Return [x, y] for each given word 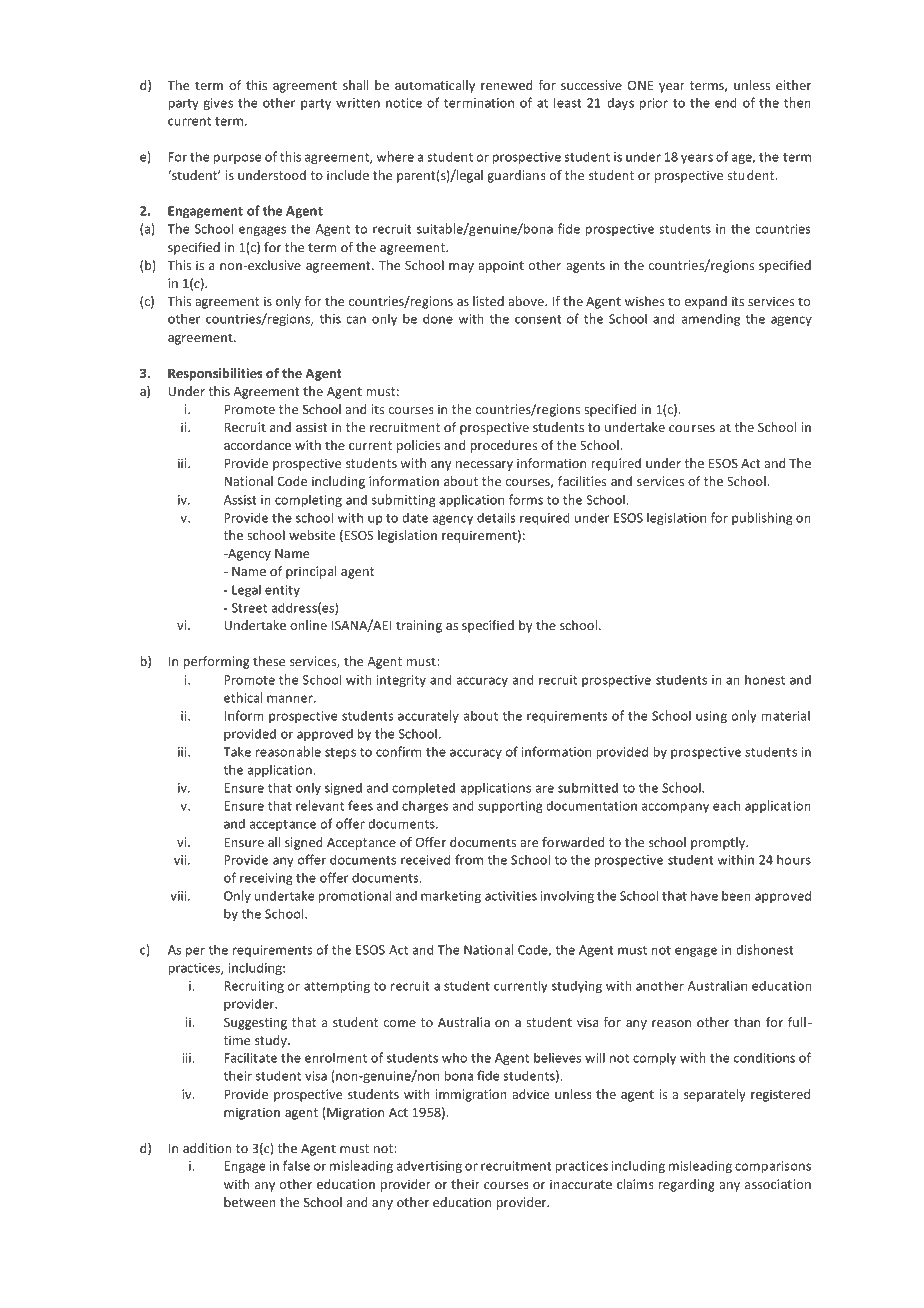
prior [654, 104]
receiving [266, 879]
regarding [687, 1185]
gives [218, 104]
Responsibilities [215, 374]
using [711, 717]
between [250, 1202]
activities [511, 896]
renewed [506, 85]
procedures [503, 446]
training [419, 626]
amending [711, 319]
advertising [429, 1166]
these [269, 661]
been [736, 895]
